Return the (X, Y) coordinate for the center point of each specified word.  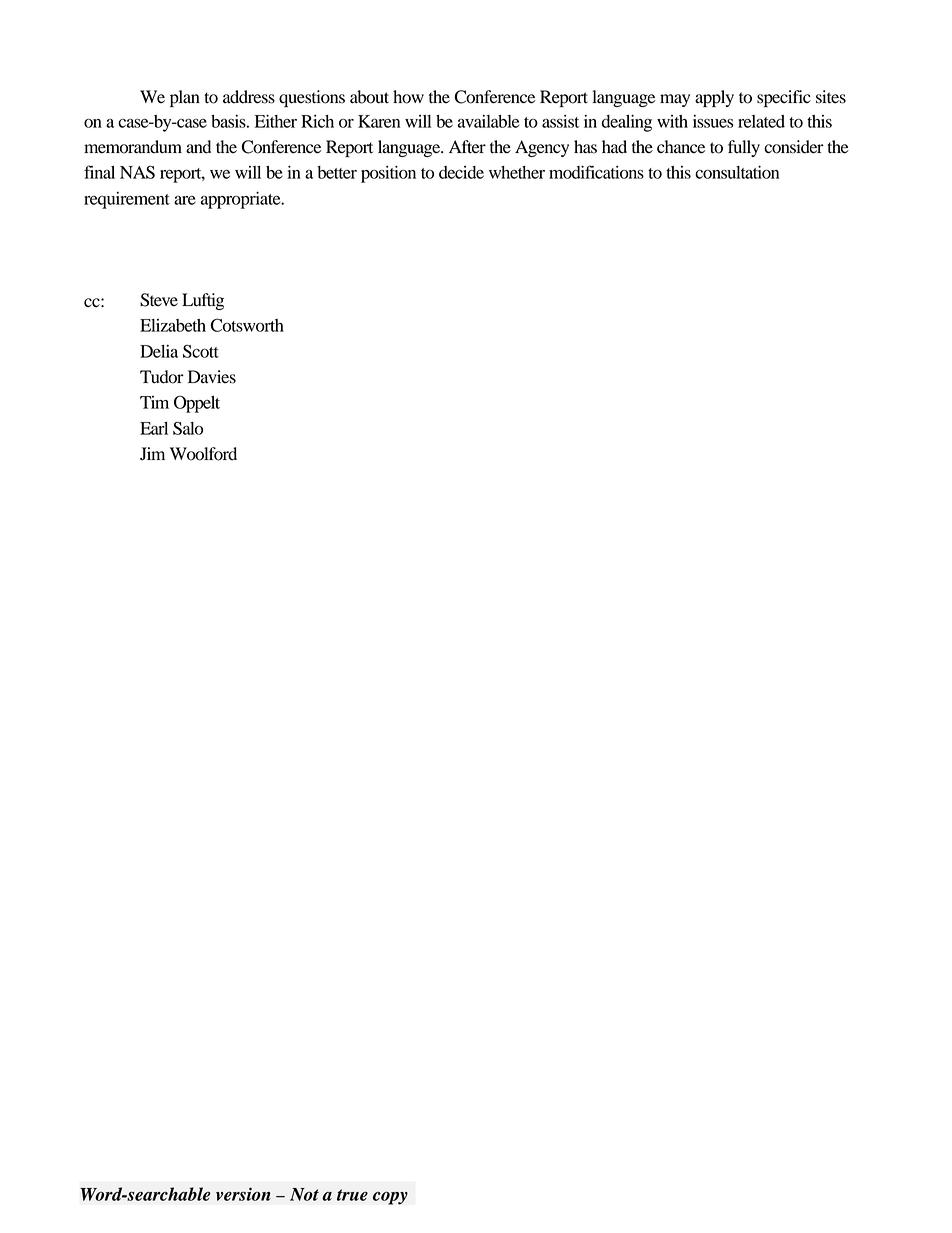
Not (304, 1194)
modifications (596, 172)
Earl (154, 428)
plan (185, 98)
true (352, 1195)
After (467, 147)
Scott (201, 351)
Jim (152, 454)
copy (390, 1198)
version (243, 1194)
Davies (212, 377)
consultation (737, 172)
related (761, 121)
